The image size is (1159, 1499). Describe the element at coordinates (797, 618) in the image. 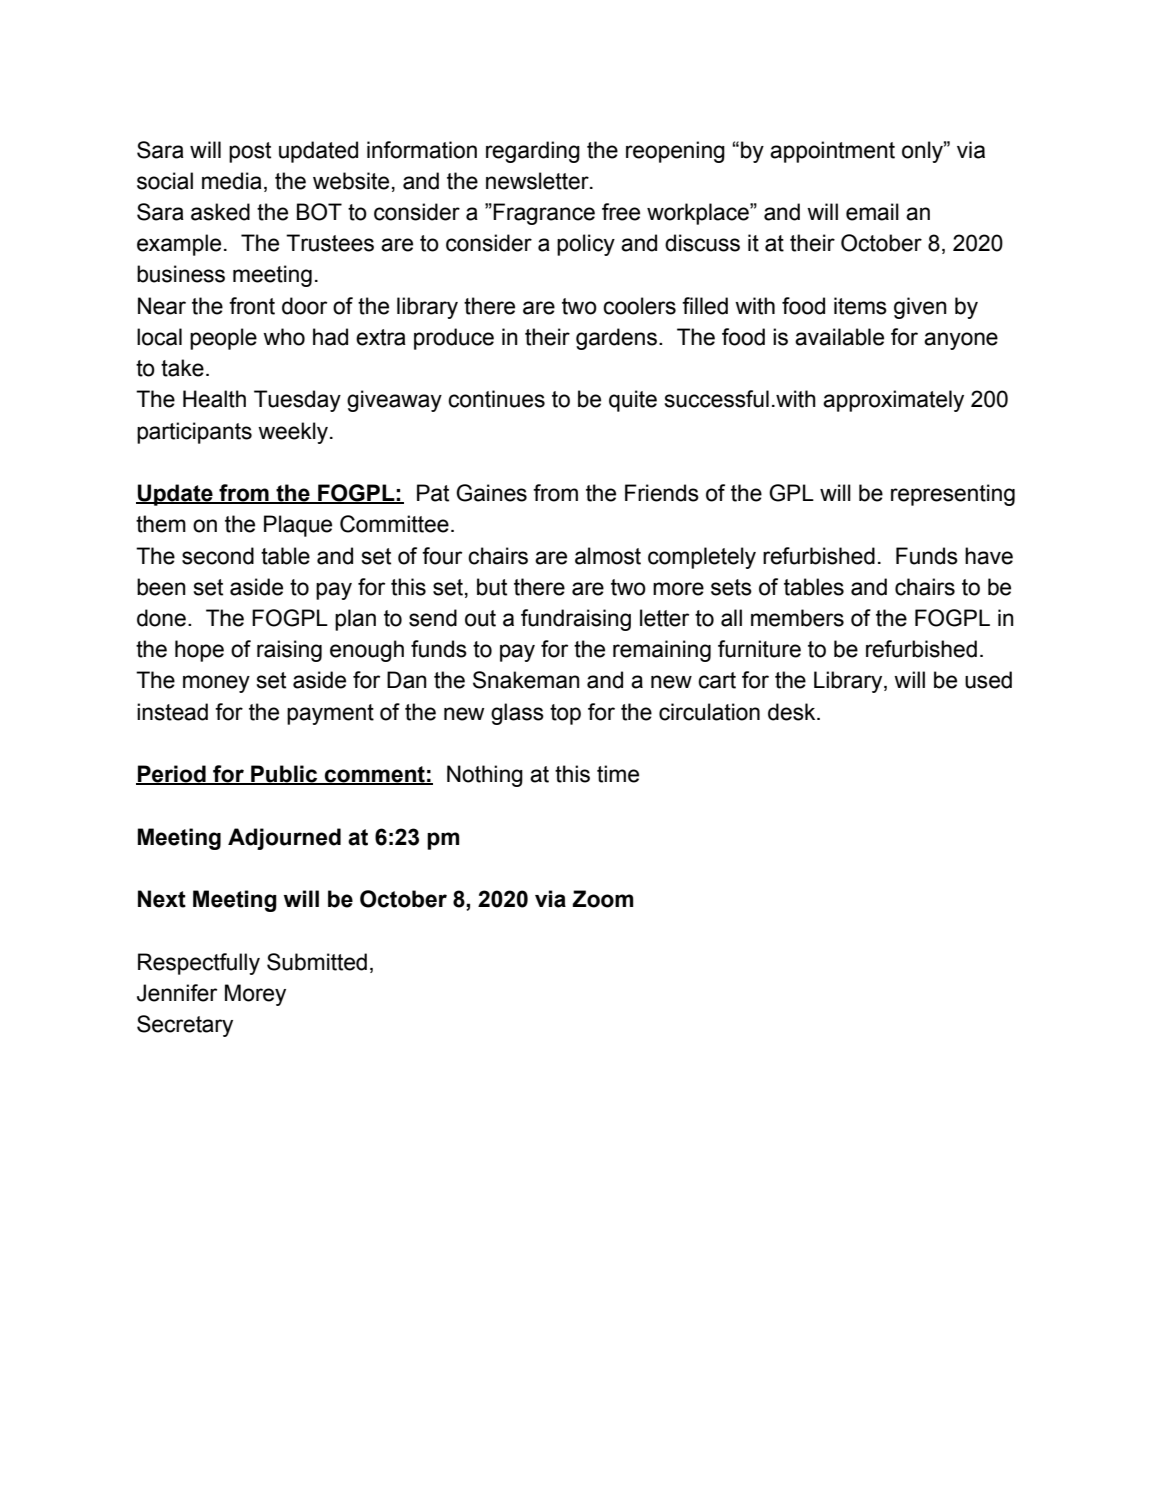

I see `members` at that location.
